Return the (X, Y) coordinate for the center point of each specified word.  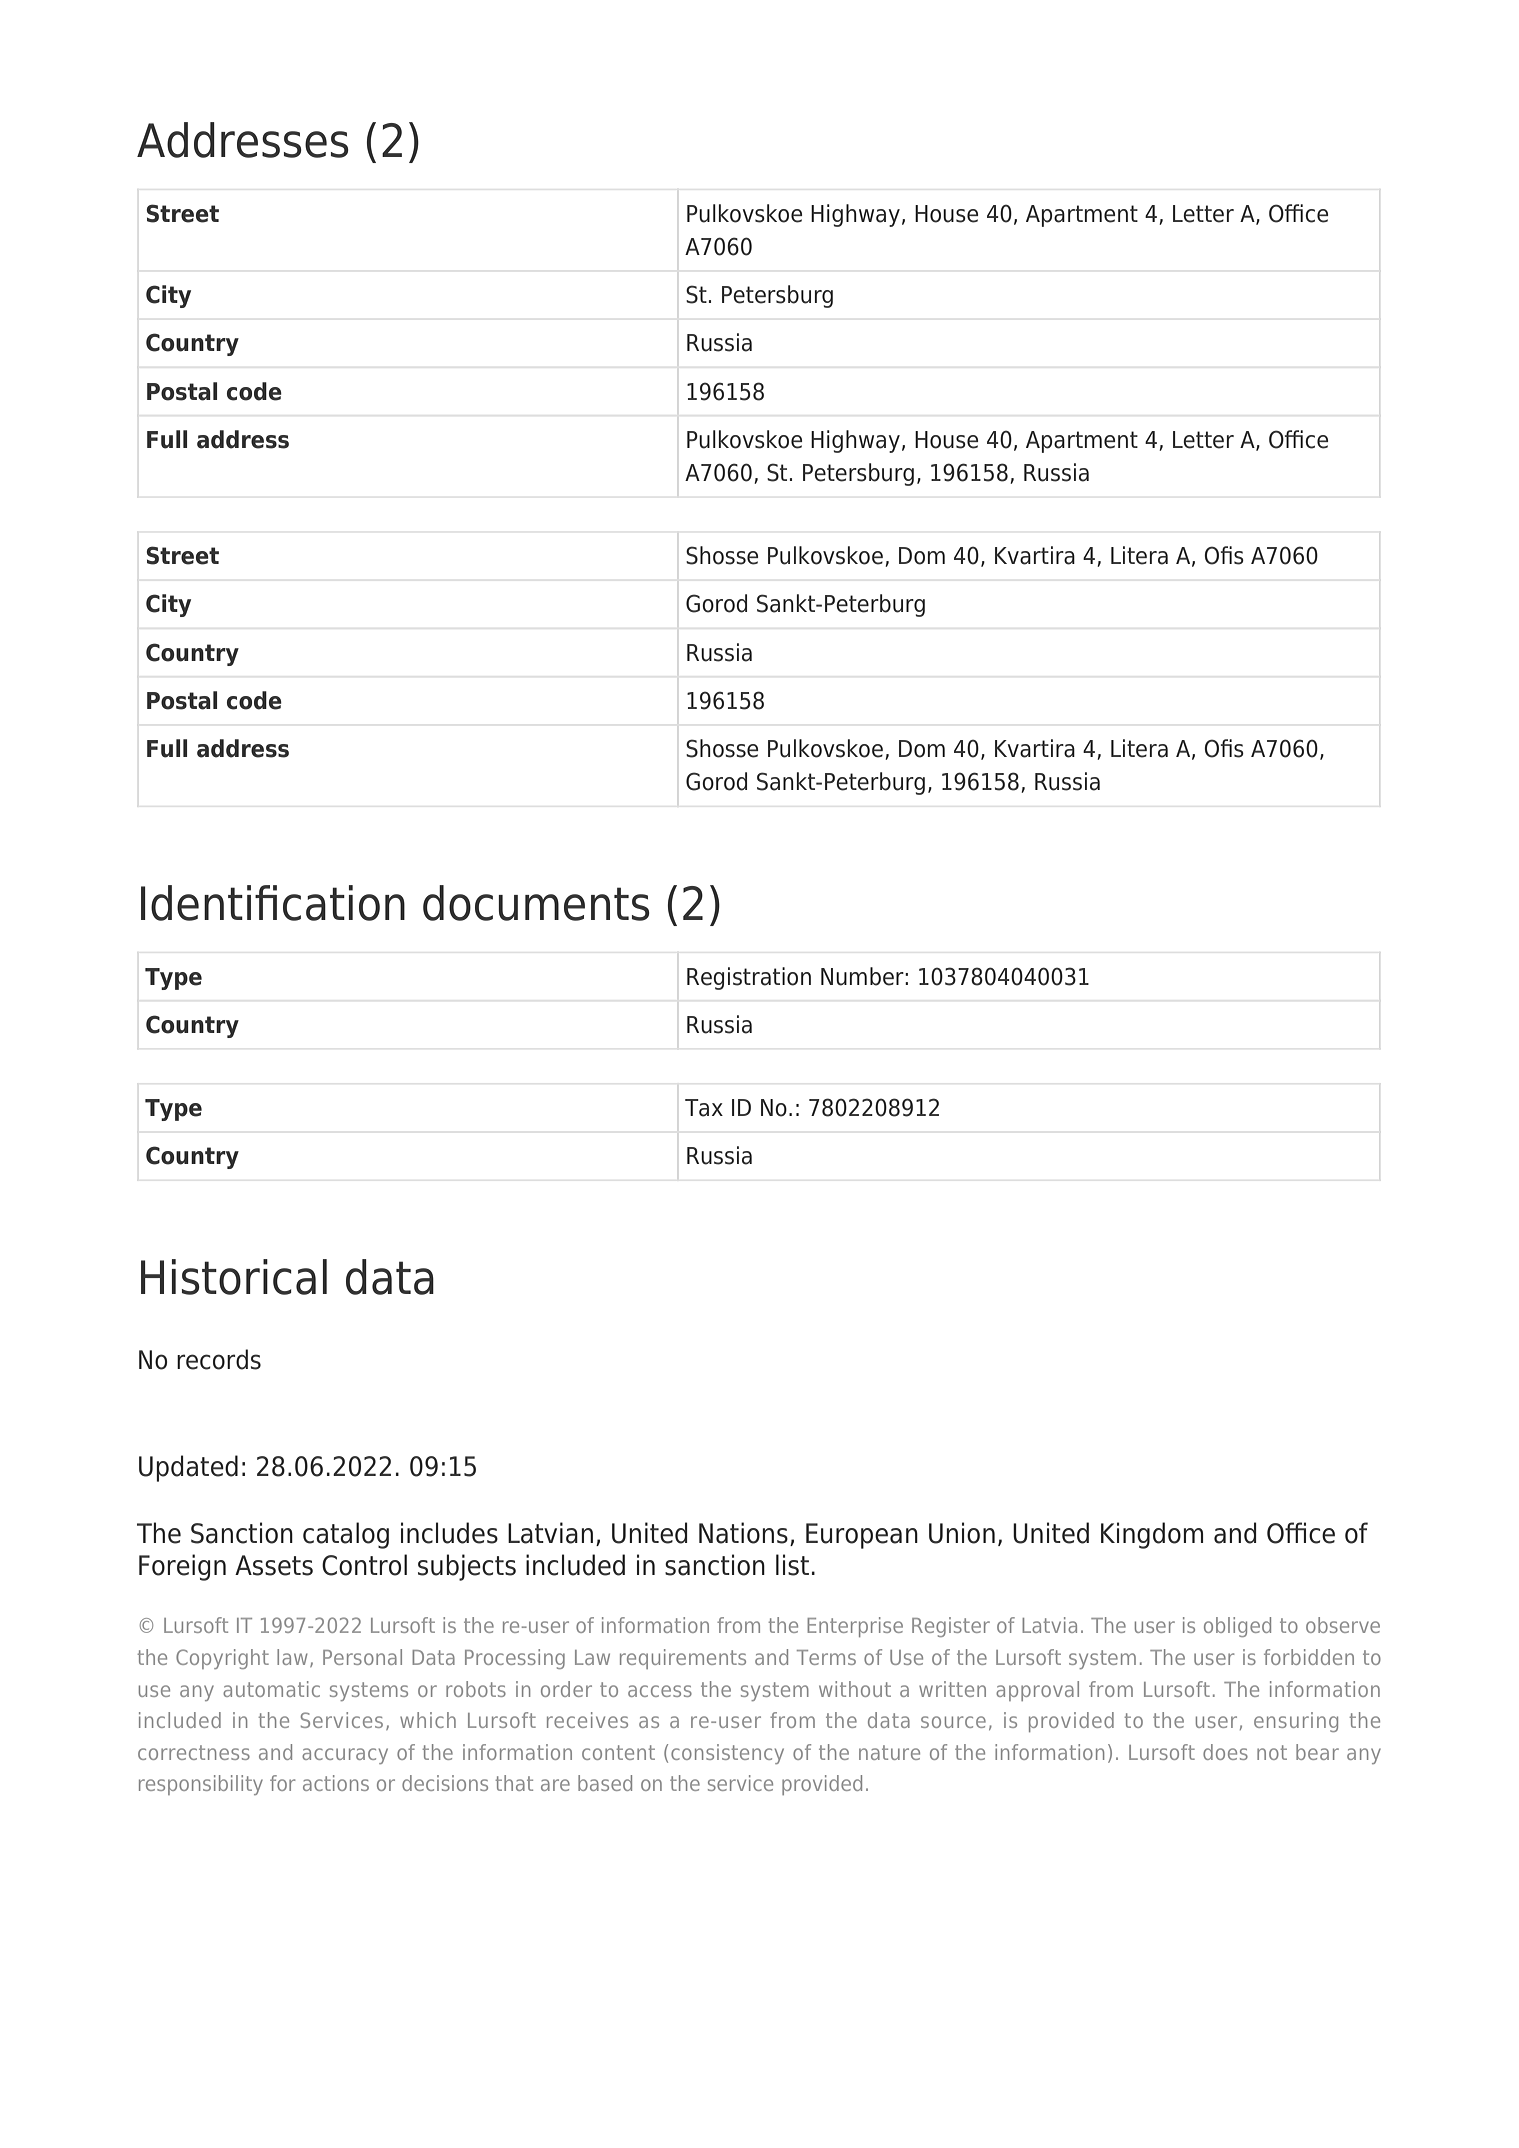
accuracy (345, 1756)
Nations (743, 1533)
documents (536, 903)
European (862, 1536)
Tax (704, 1108)
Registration (749, 978)
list (792, 1565)
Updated (188, 1468)
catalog (346, 1535)
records (219, 1359)
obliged (1237, 1627)
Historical (234, 1277)
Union (962, 1533)
